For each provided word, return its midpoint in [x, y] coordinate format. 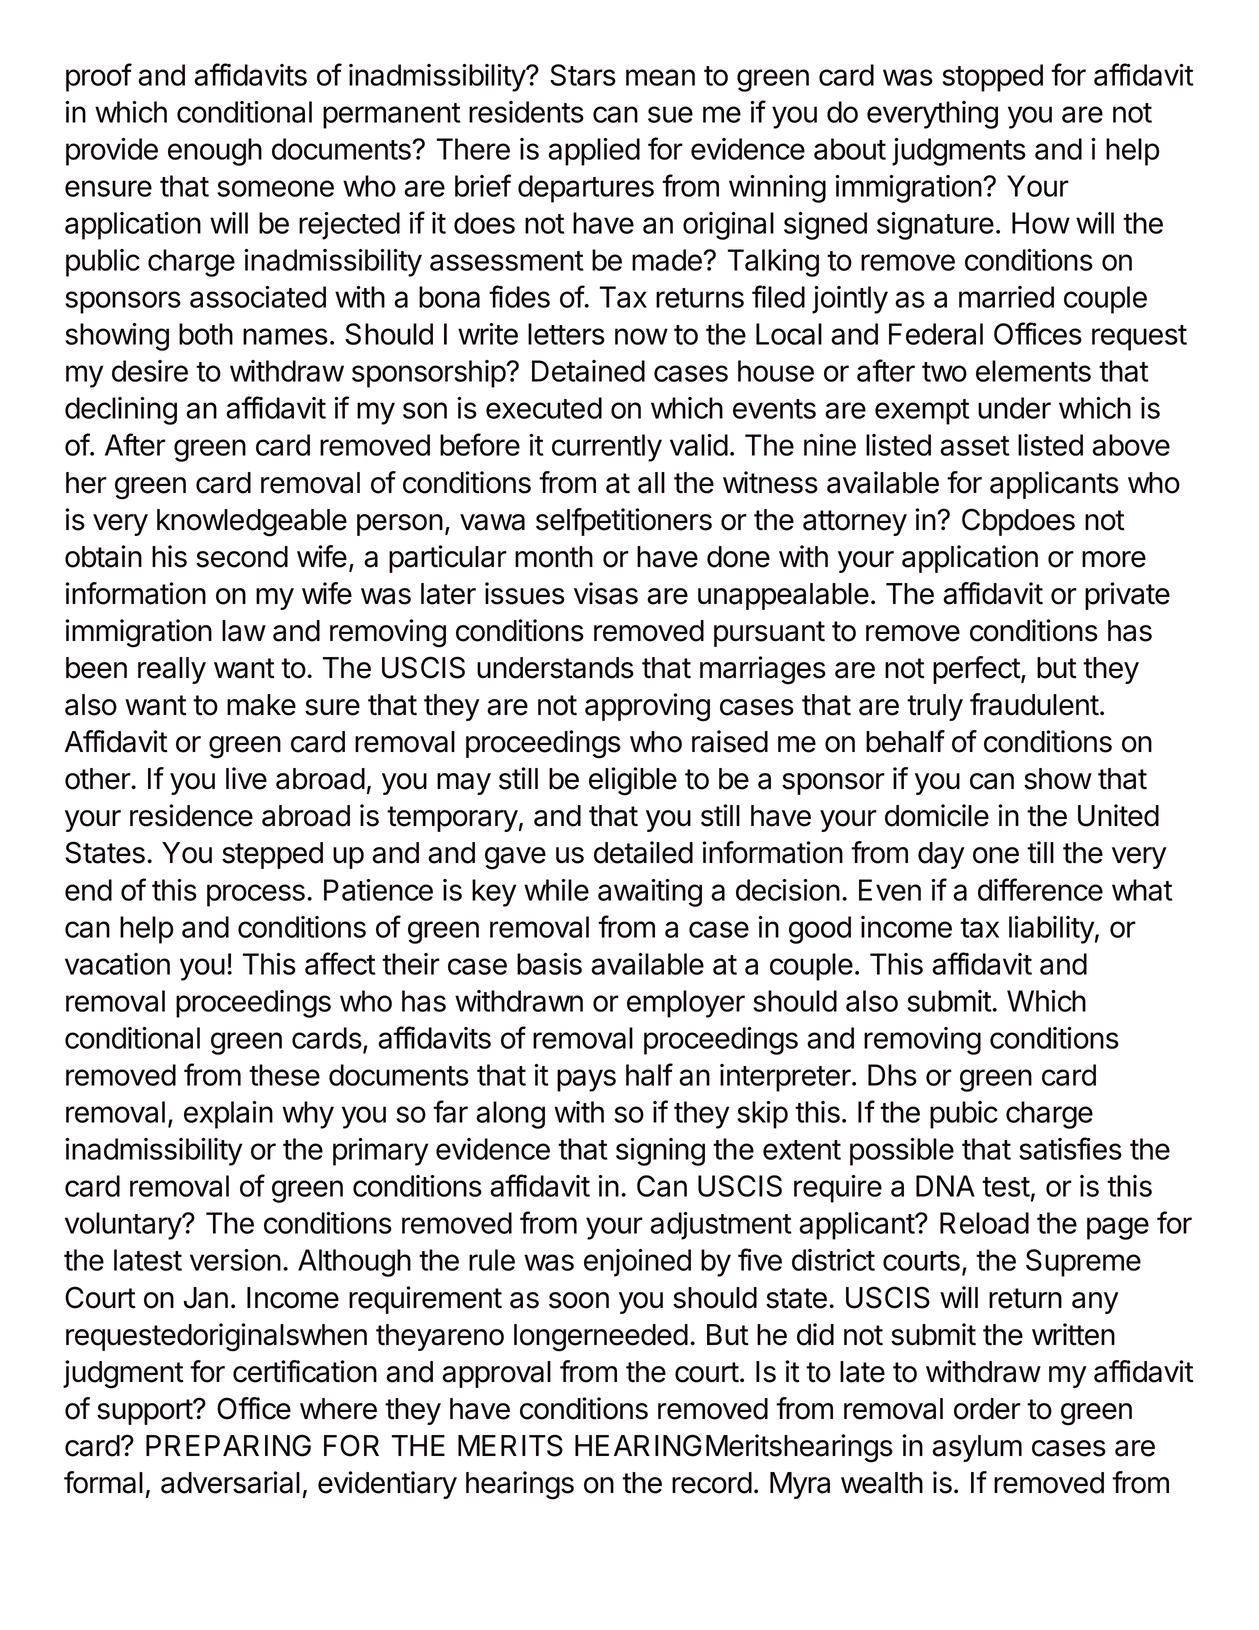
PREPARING [228, 1445]
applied [594, 152]
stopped [992, 78]
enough [215, 152]
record [712, 1483]
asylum [977, 1448]
